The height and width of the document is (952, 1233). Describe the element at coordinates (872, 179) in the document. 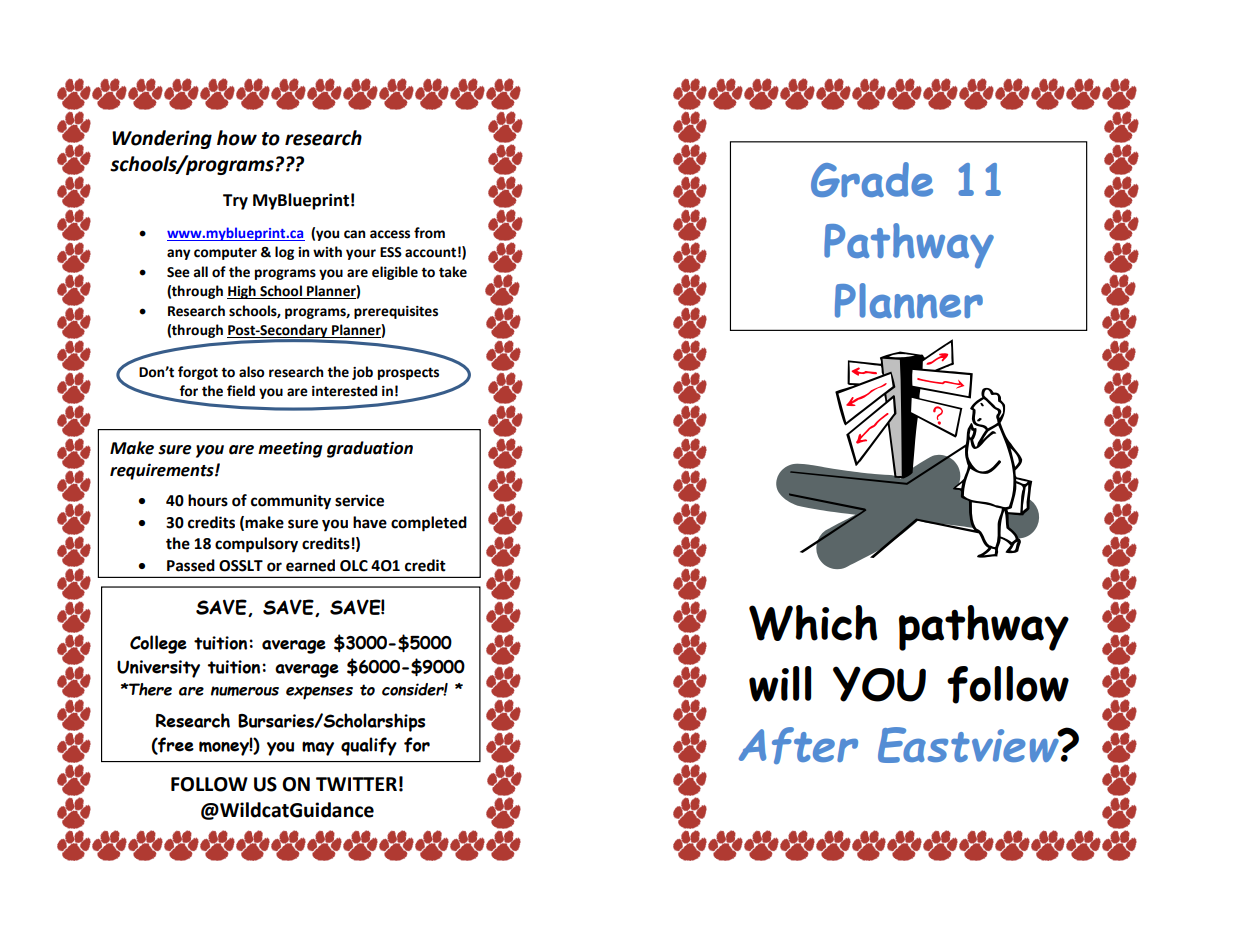

I see `Grade` at that location.
